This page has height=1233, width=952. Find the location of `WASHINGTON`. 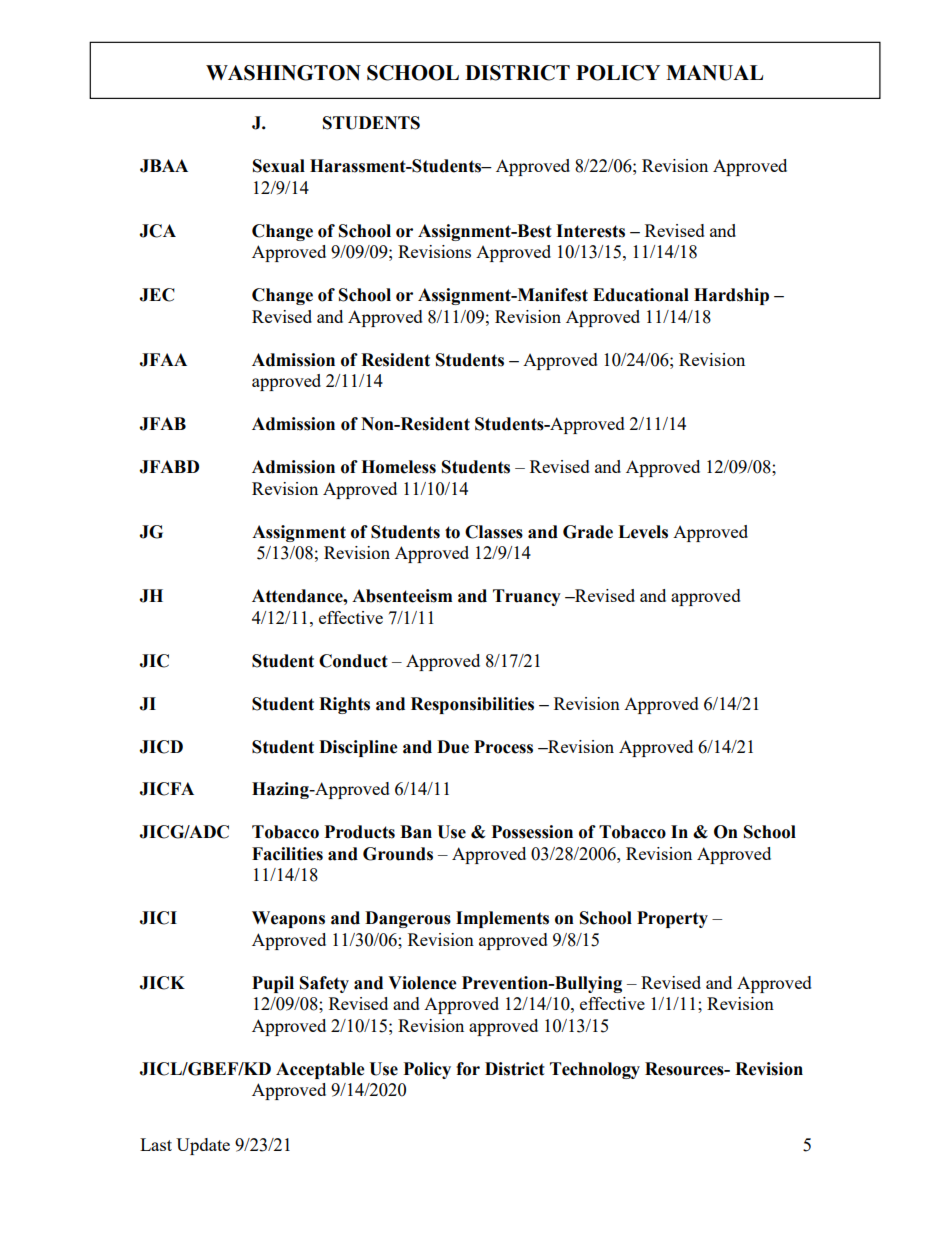

WASHINGTON is located at coordinates (283, 73).
